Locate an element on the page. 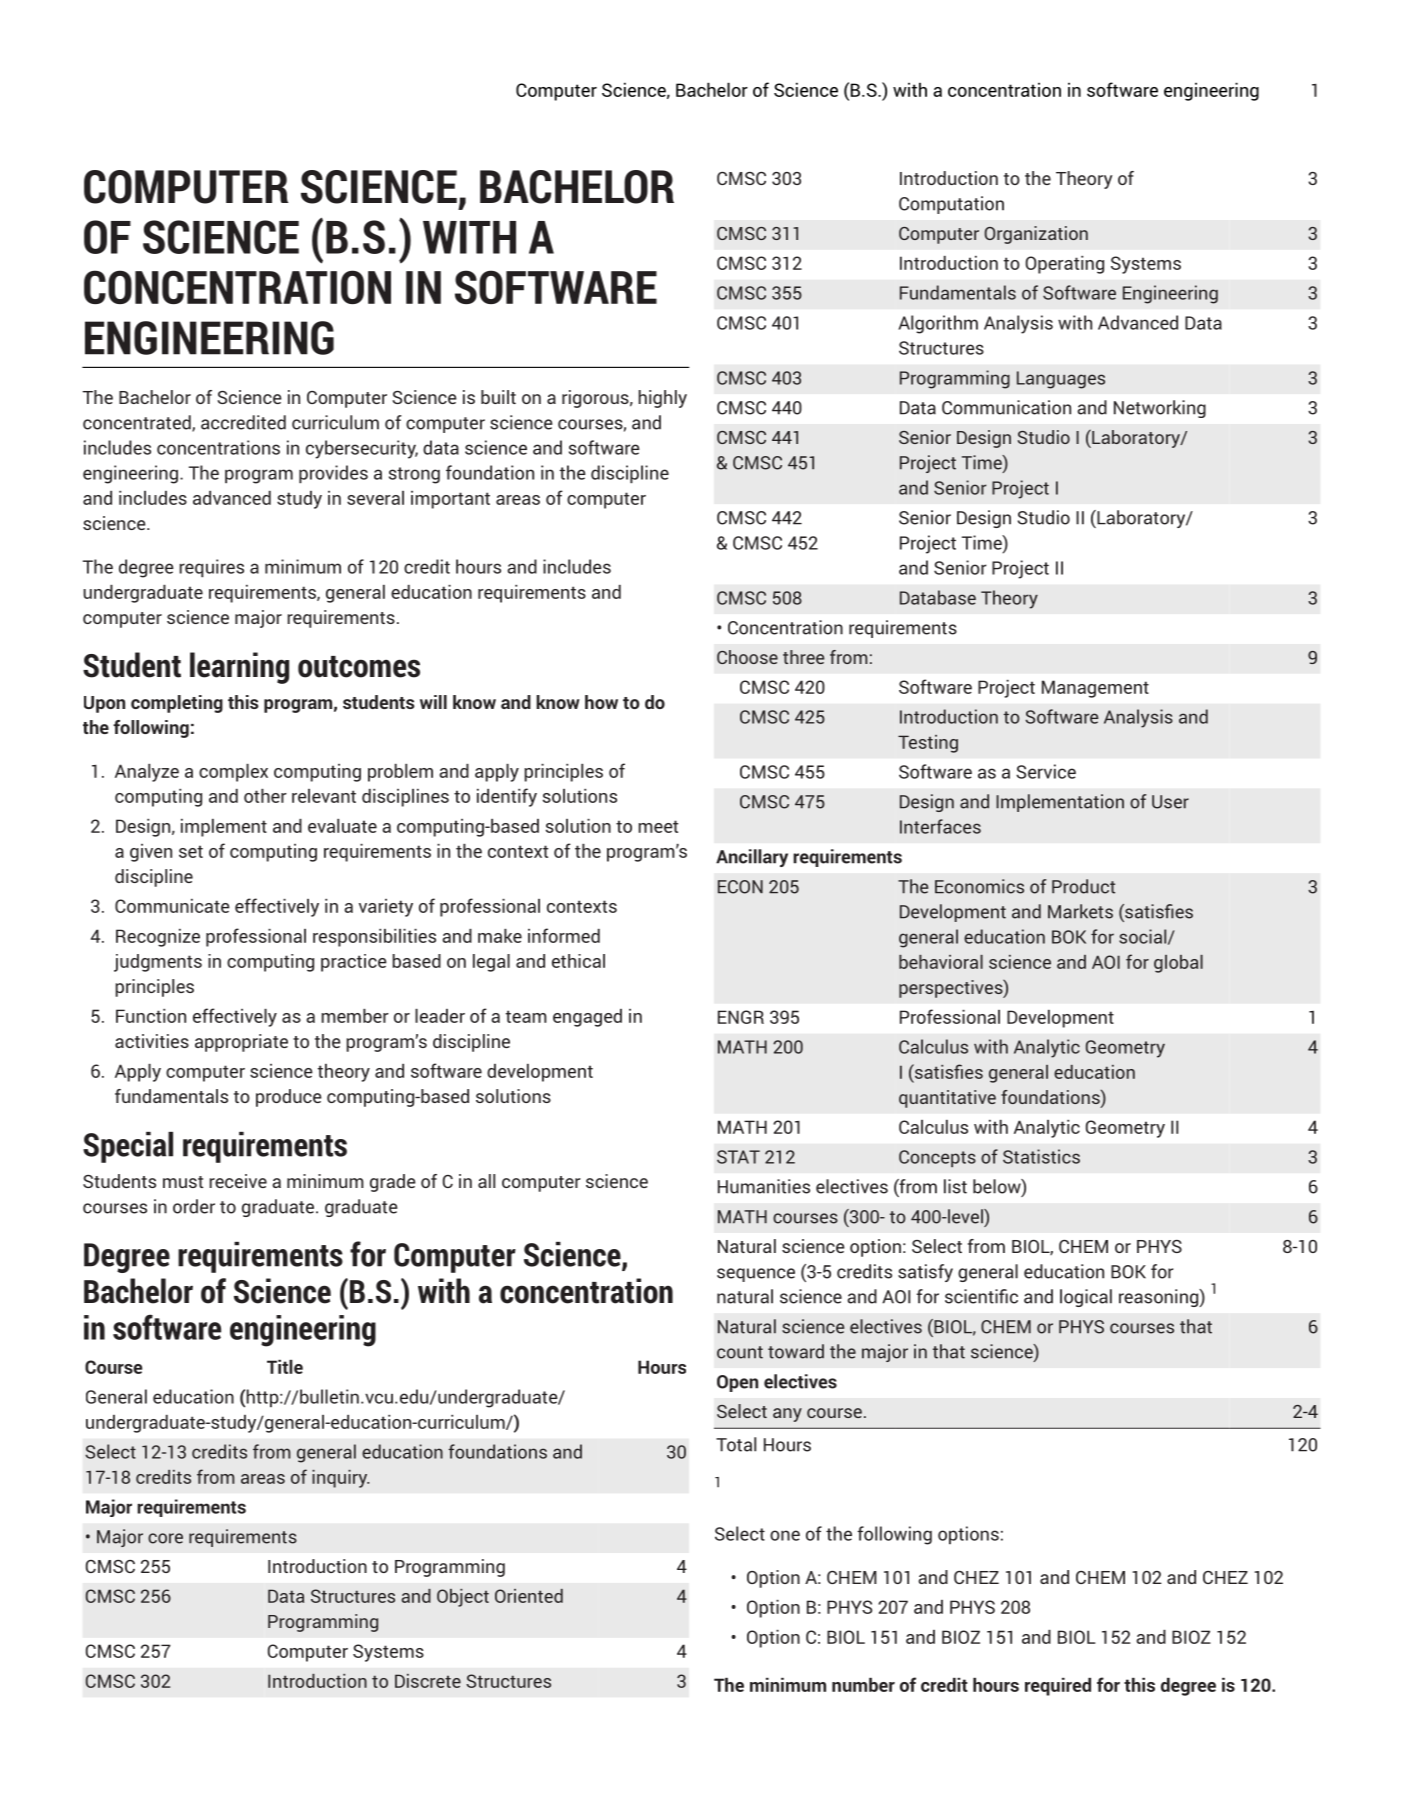  core is located at coordinates (165, 1538).
